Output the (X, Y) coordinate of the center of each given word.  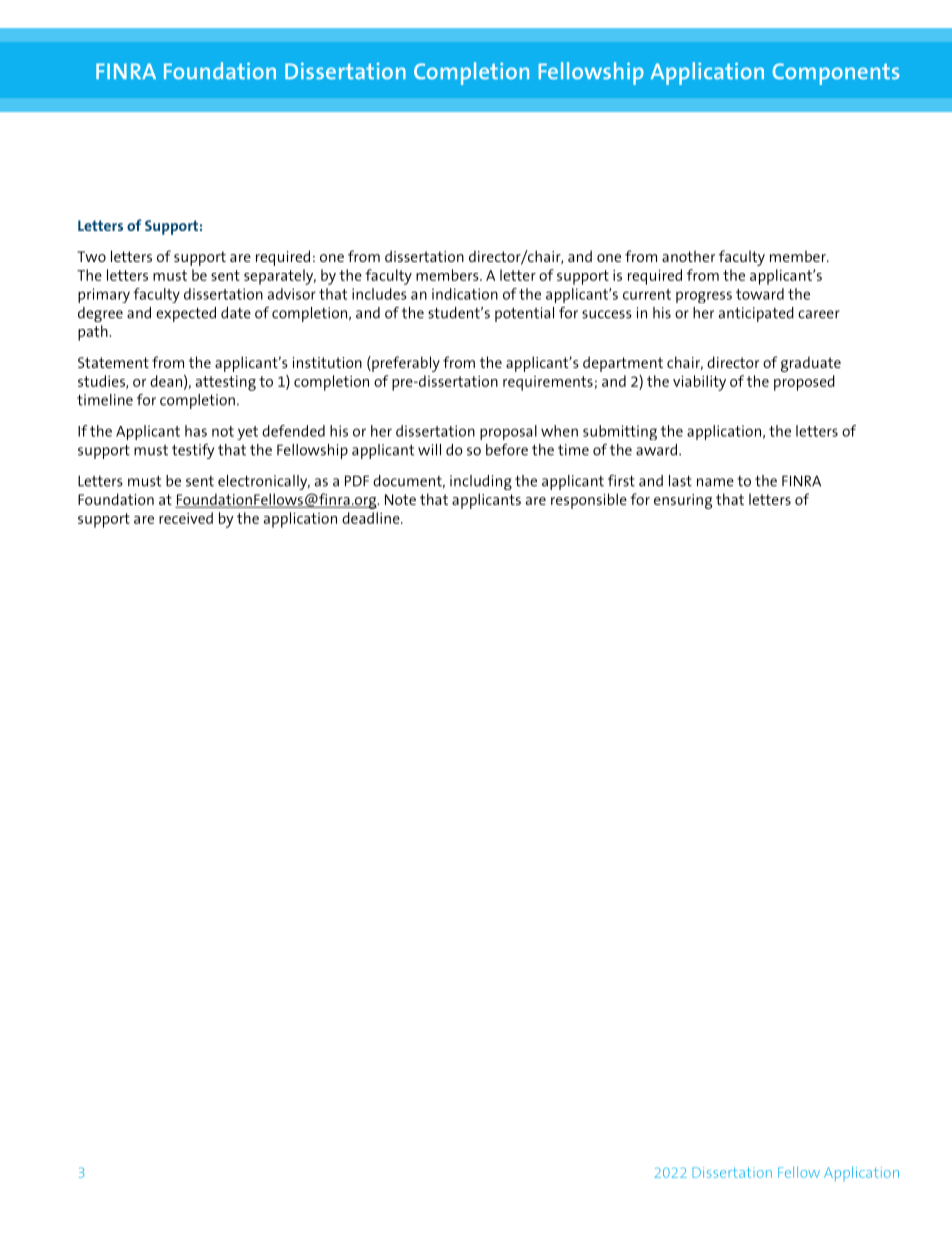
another (688, 256)
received (186, 518)
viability (699, 383)
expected (186, 314)
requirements (548, 383)
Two (91, 256)
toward (760, 294)
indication (465, 294)
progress (704, 297)
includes (379, 294)
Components (836, 74)
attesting (226, 383)
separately (280, 277)
